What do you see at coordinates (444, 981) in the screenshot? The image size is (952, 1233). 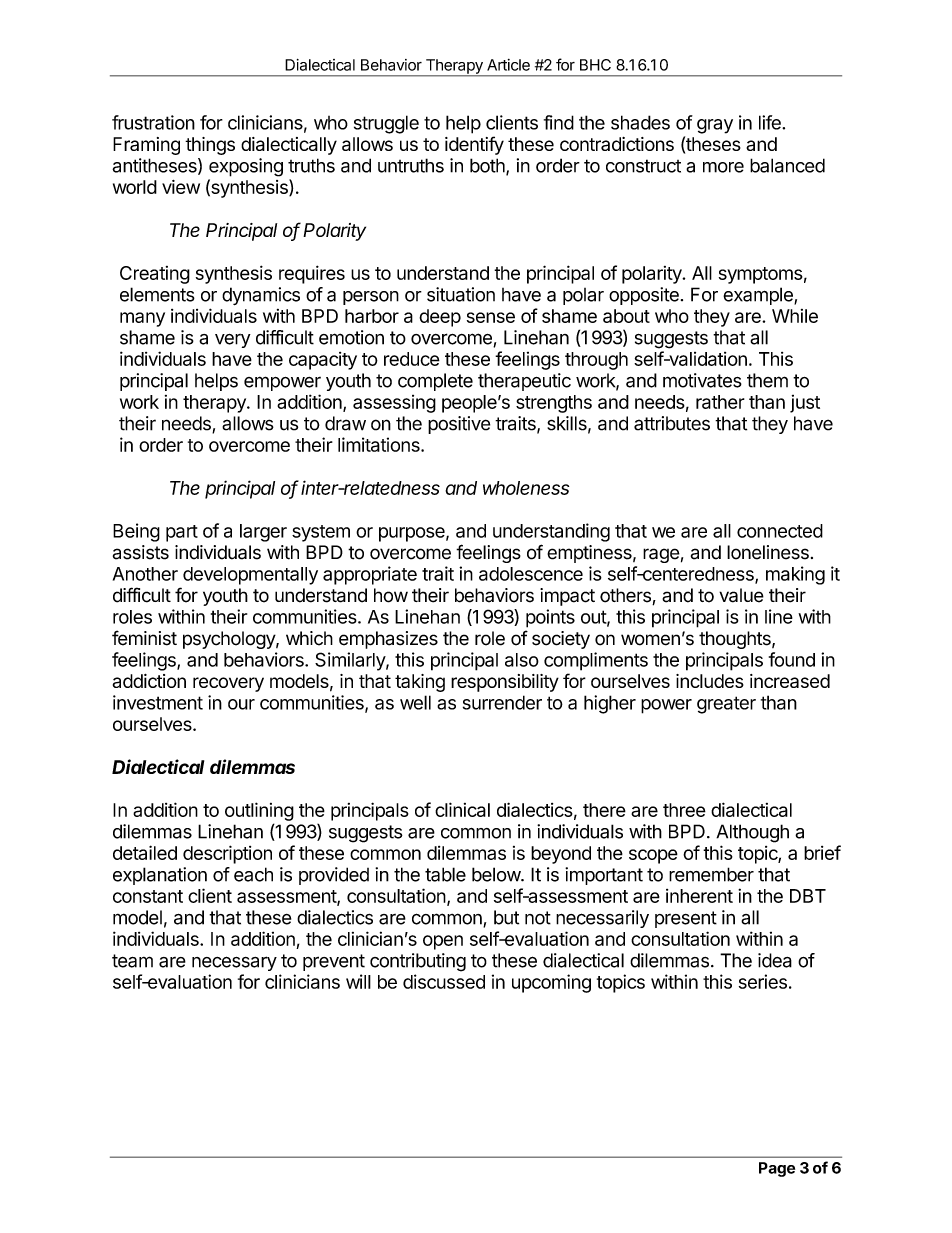 I see `discussed` at bounding box center [444, 981].
